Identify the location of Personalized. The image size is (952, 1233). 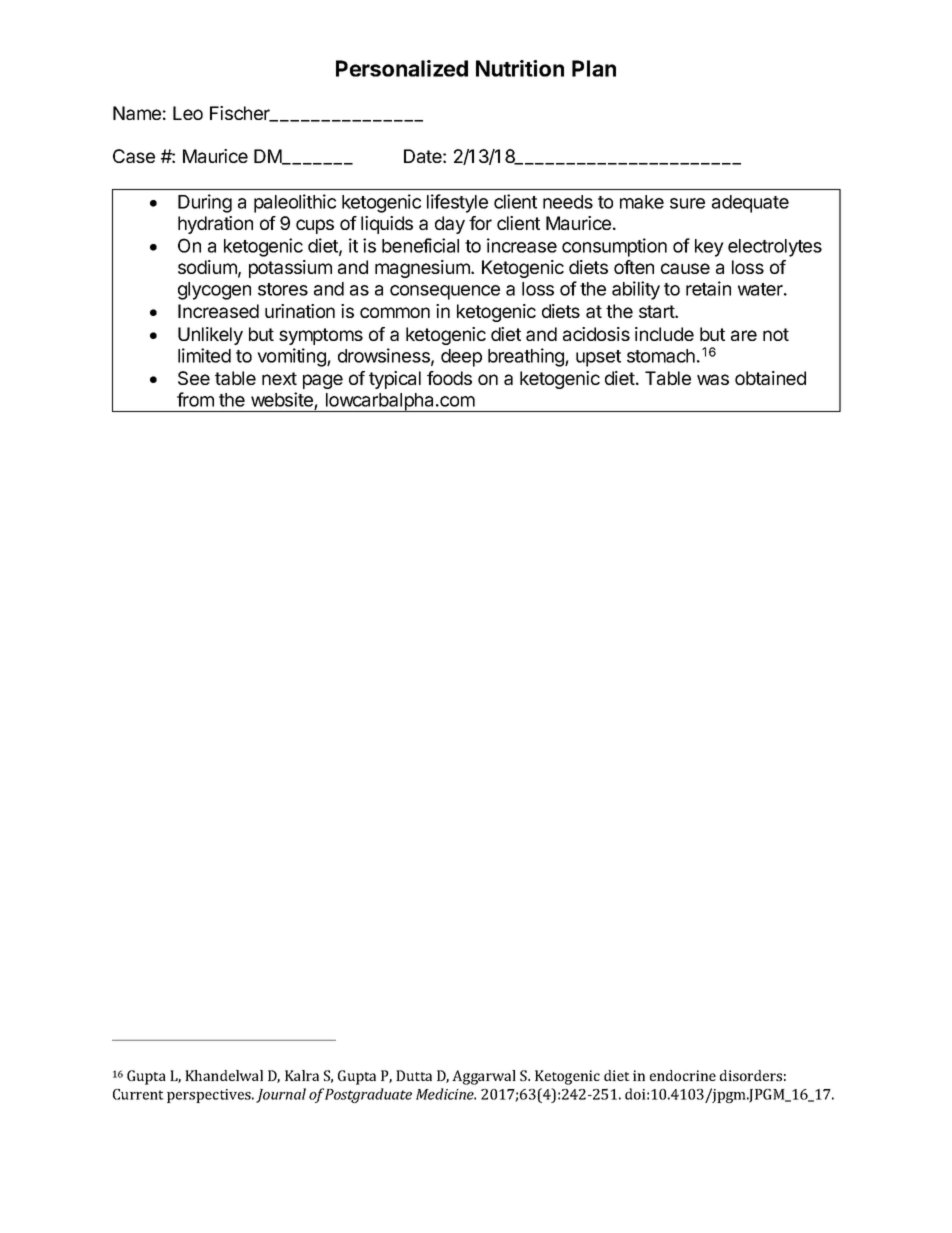
(402, 68).
